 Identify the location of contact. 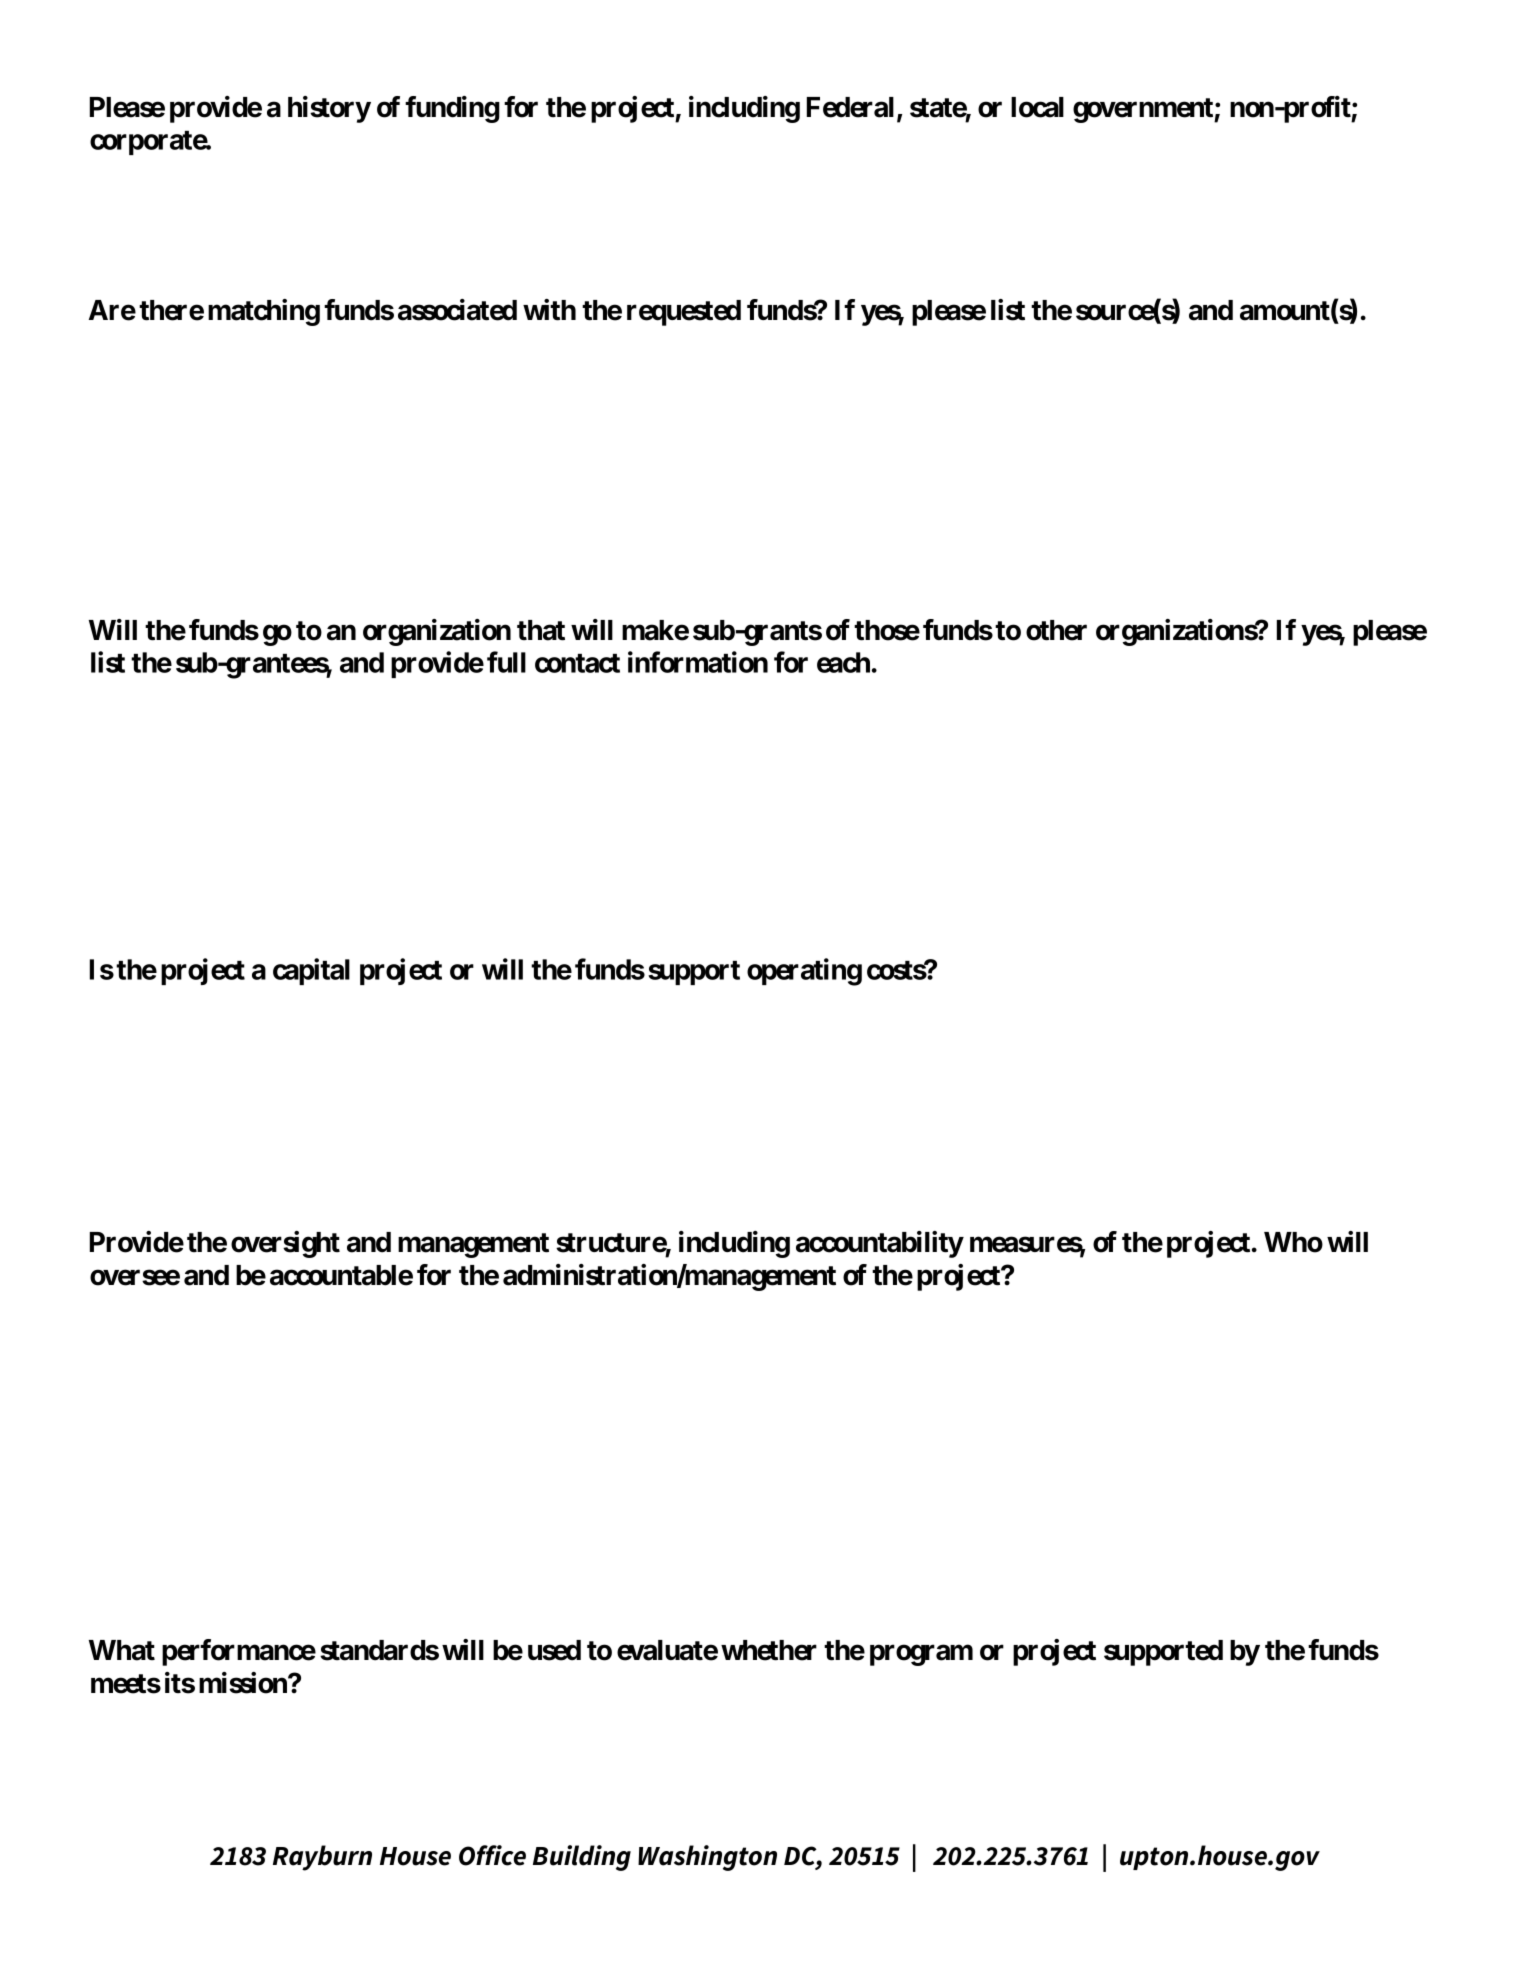
(577, 663).
